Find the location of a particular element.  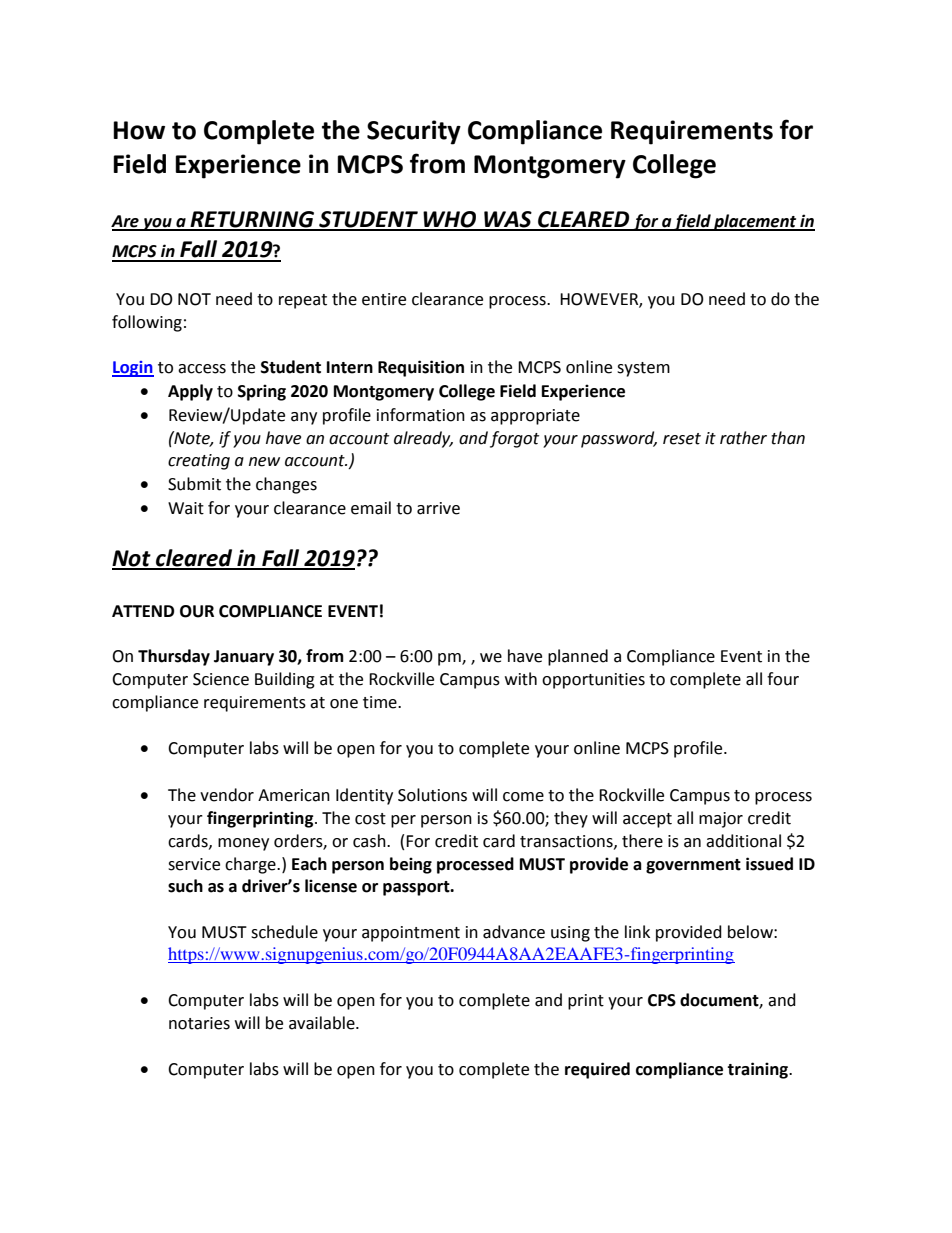

RETURNING is located at coordinates (252, 220).
